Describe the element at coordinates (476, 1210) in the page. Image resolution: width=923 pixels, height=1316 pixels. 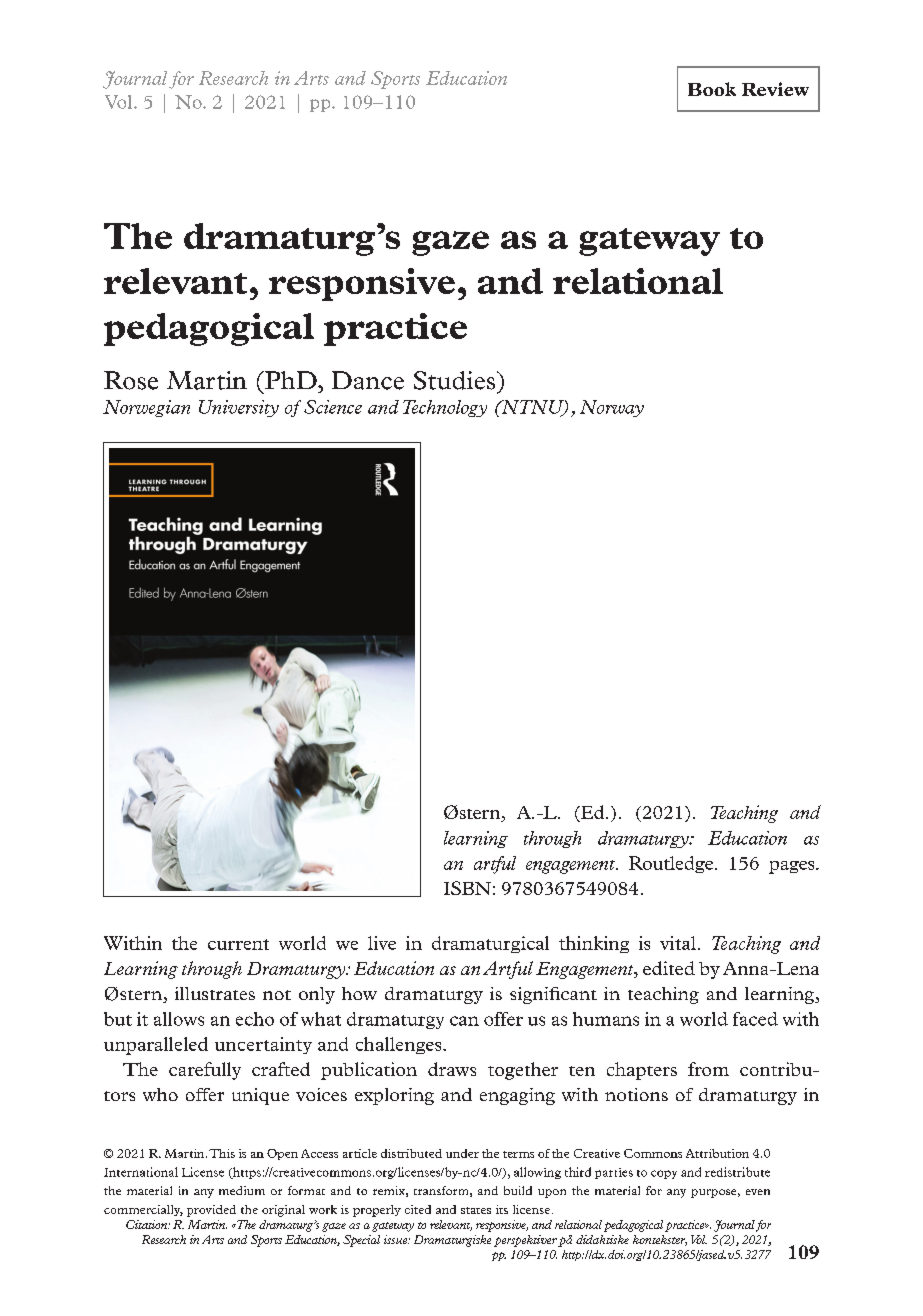
I see `states` at that location.
